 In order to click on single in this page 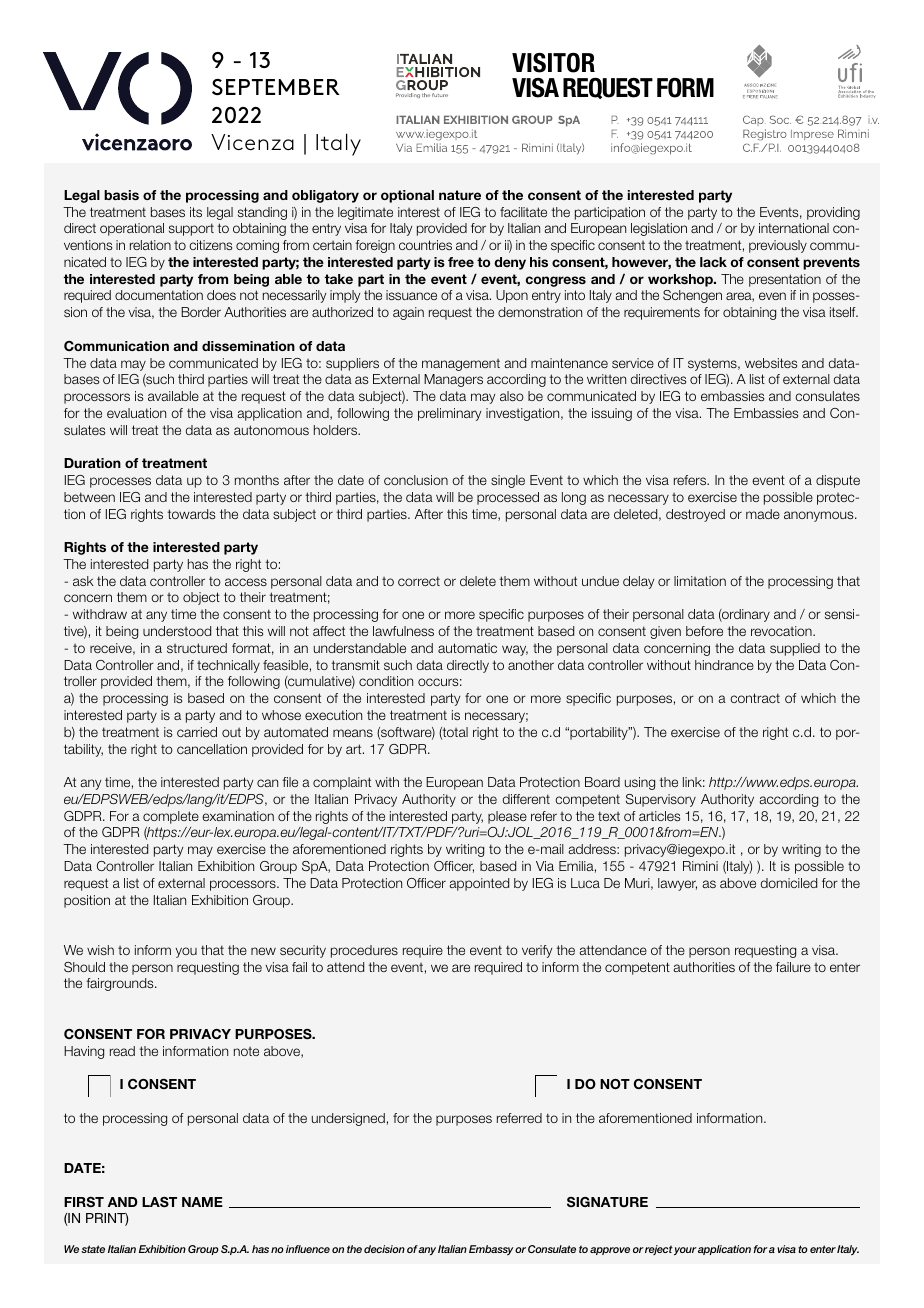, I will do `click(508, 481)`.
